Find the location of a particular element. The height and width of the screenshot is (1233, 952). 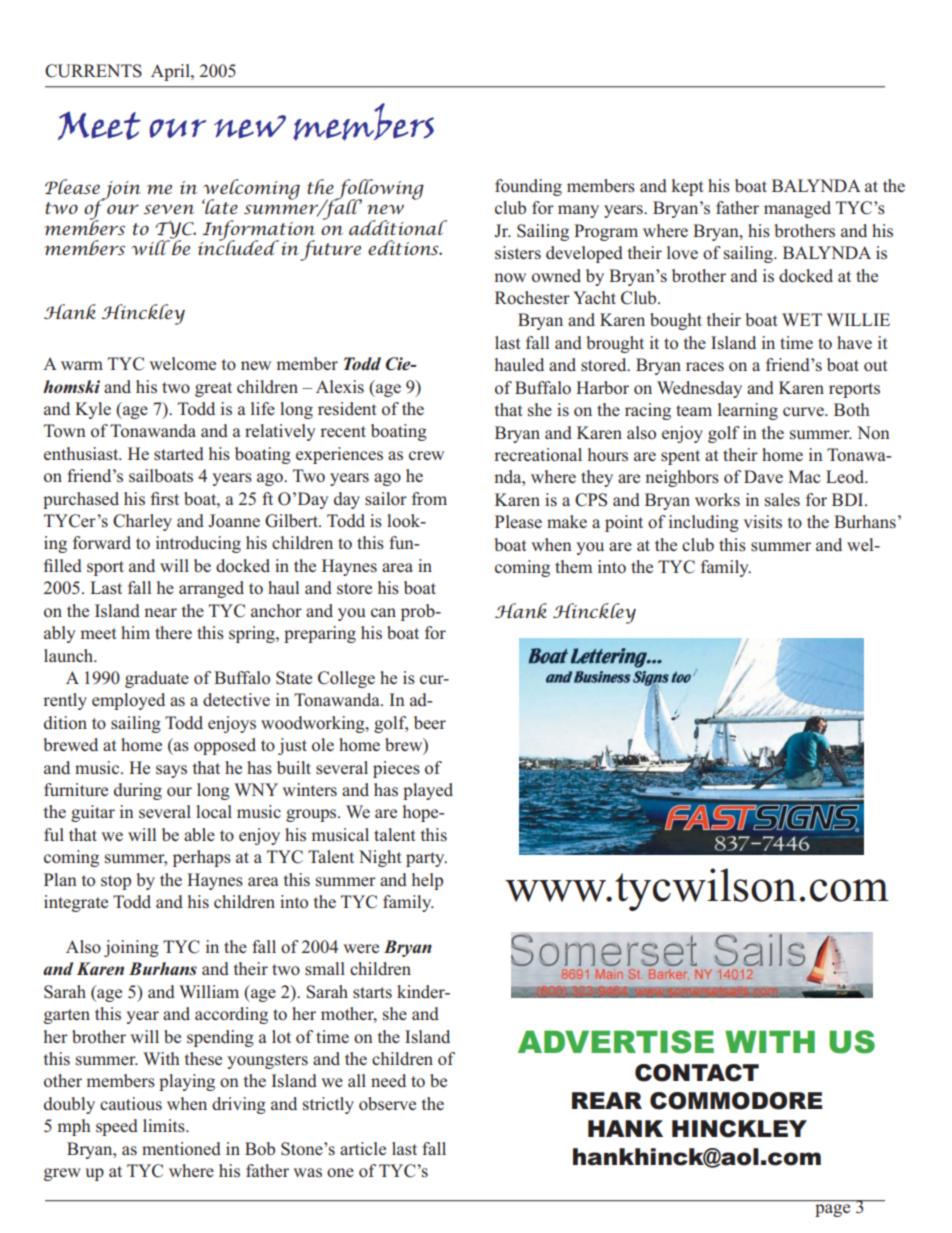

can is located at coordinates (383, 612).
